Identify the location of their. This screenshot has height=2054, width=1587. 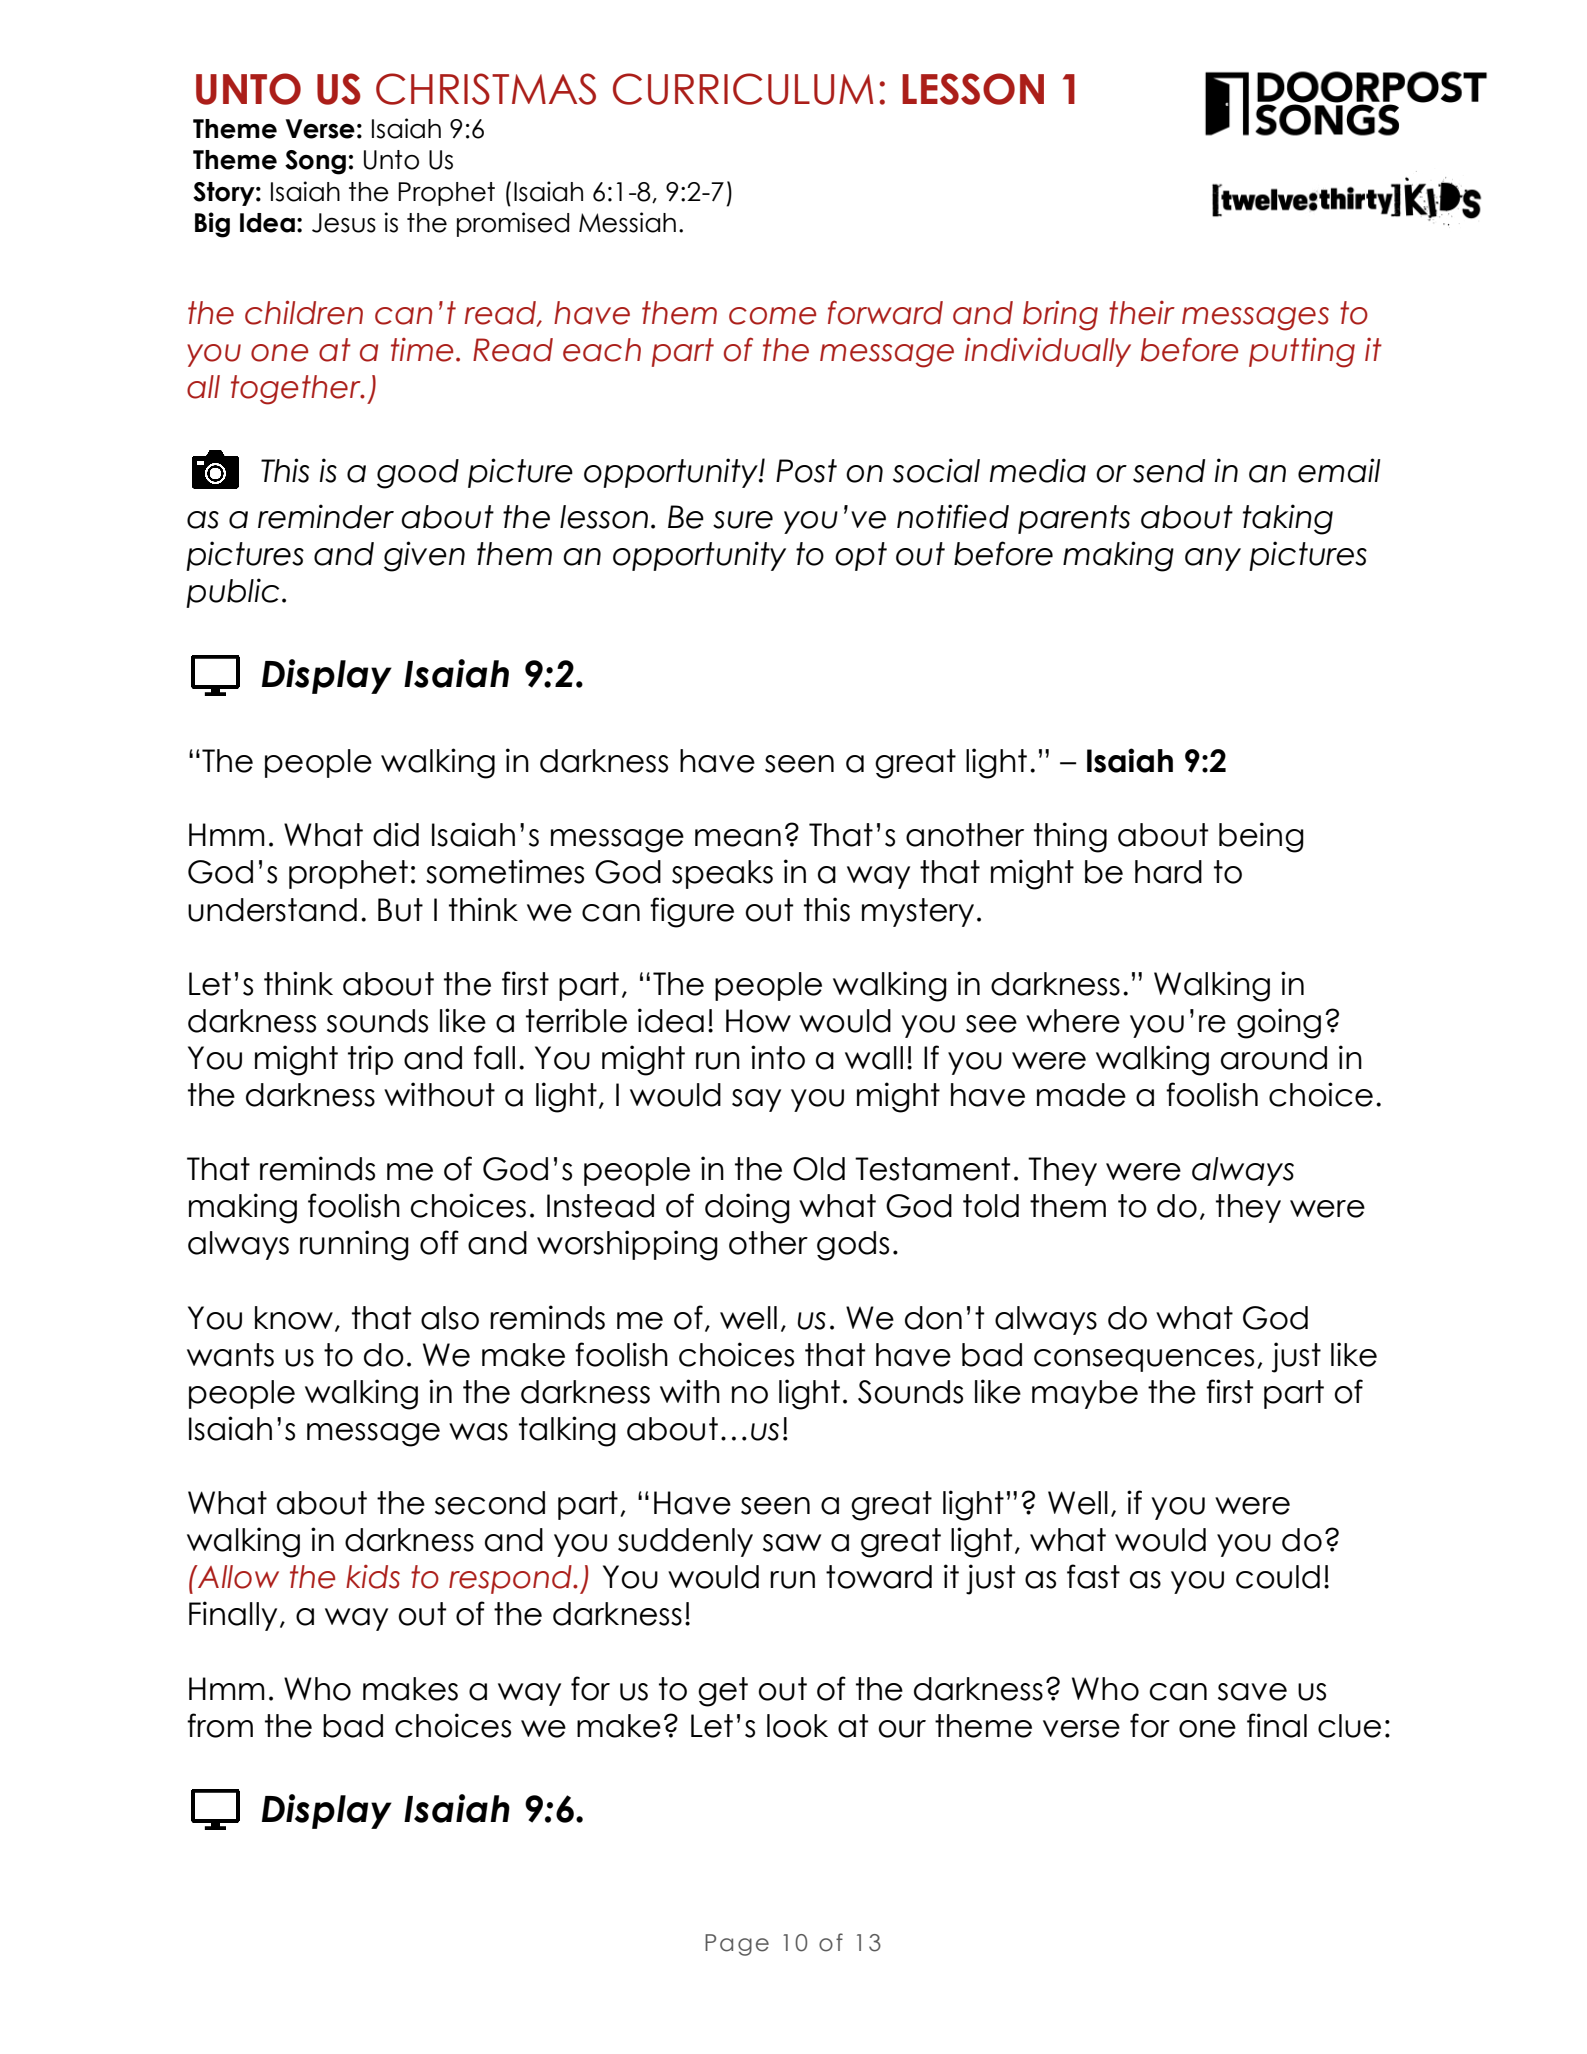
(1142, 313).
